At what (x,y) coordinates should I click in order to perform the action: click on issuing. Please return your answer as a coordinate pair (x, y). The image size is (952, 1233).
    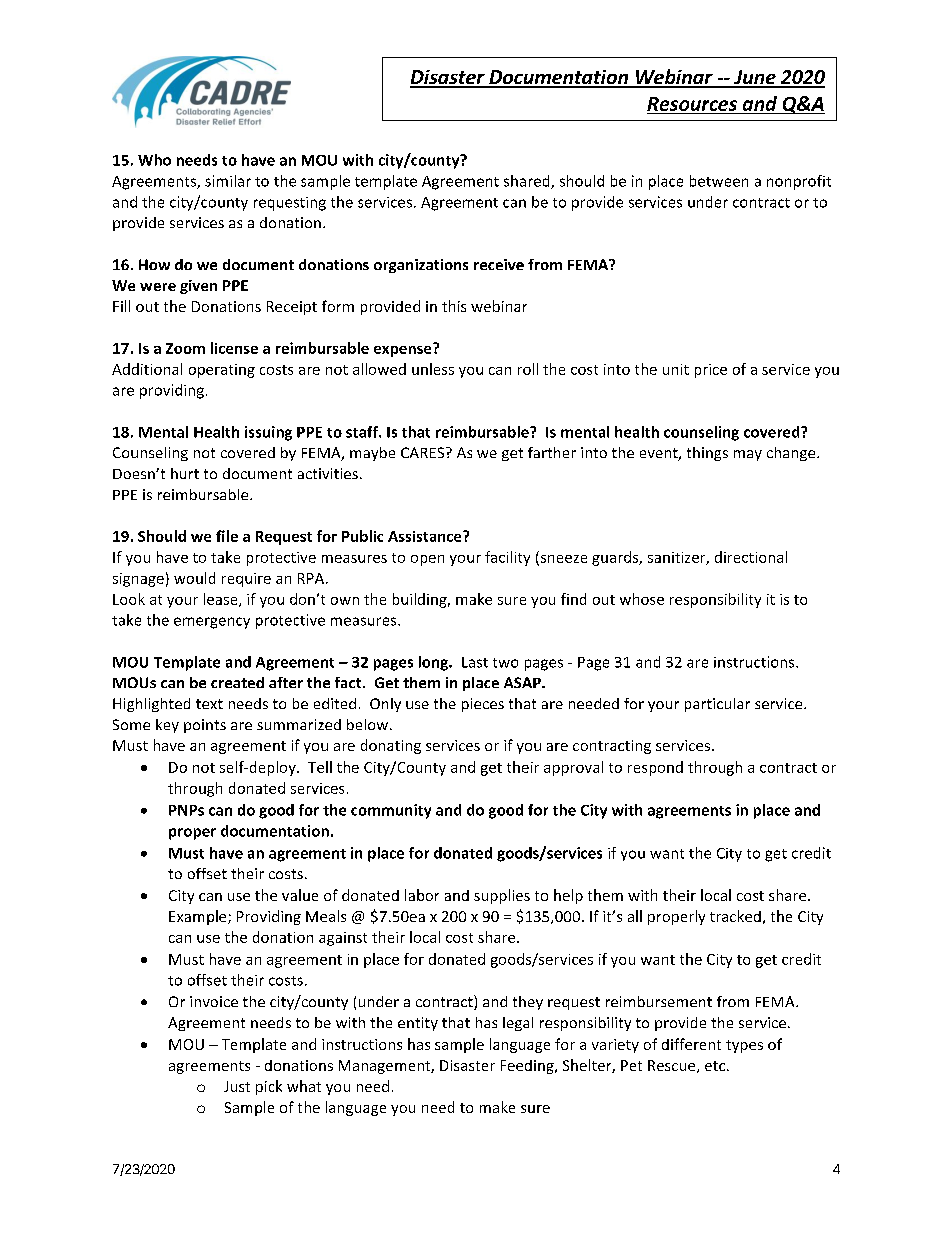
    Looking at the image, I should click on (268, 433).
